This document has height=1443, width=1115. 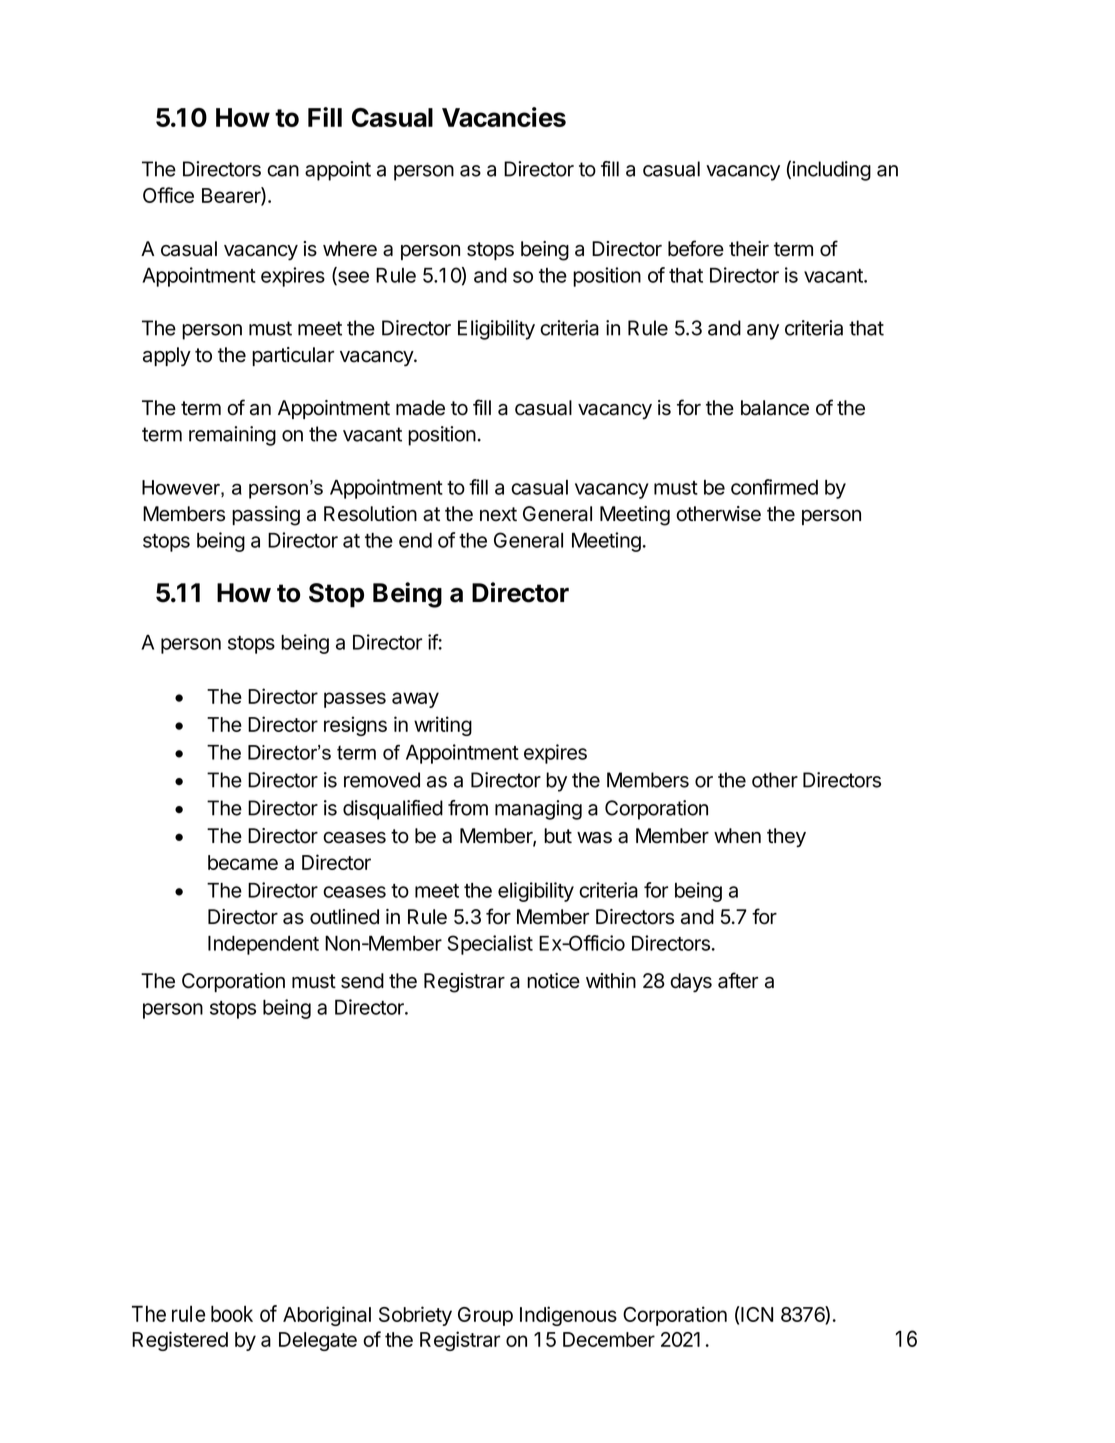 What do you see at coordinates (831, 171) in the document?
I see `including` at bounding box center [831, 171].
